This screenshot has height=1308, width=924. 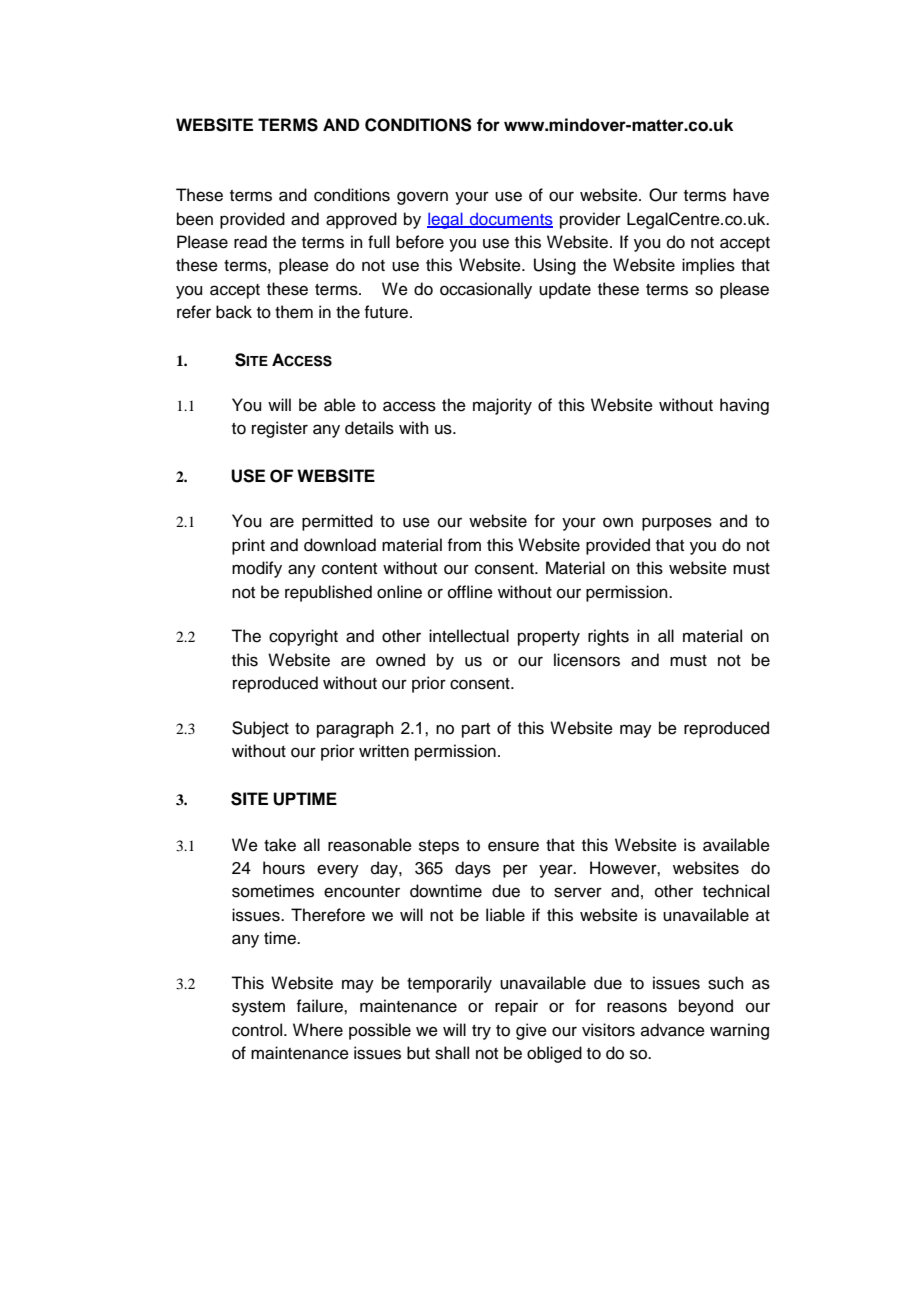 I want to click on implies, so click(x=708, y=266).
